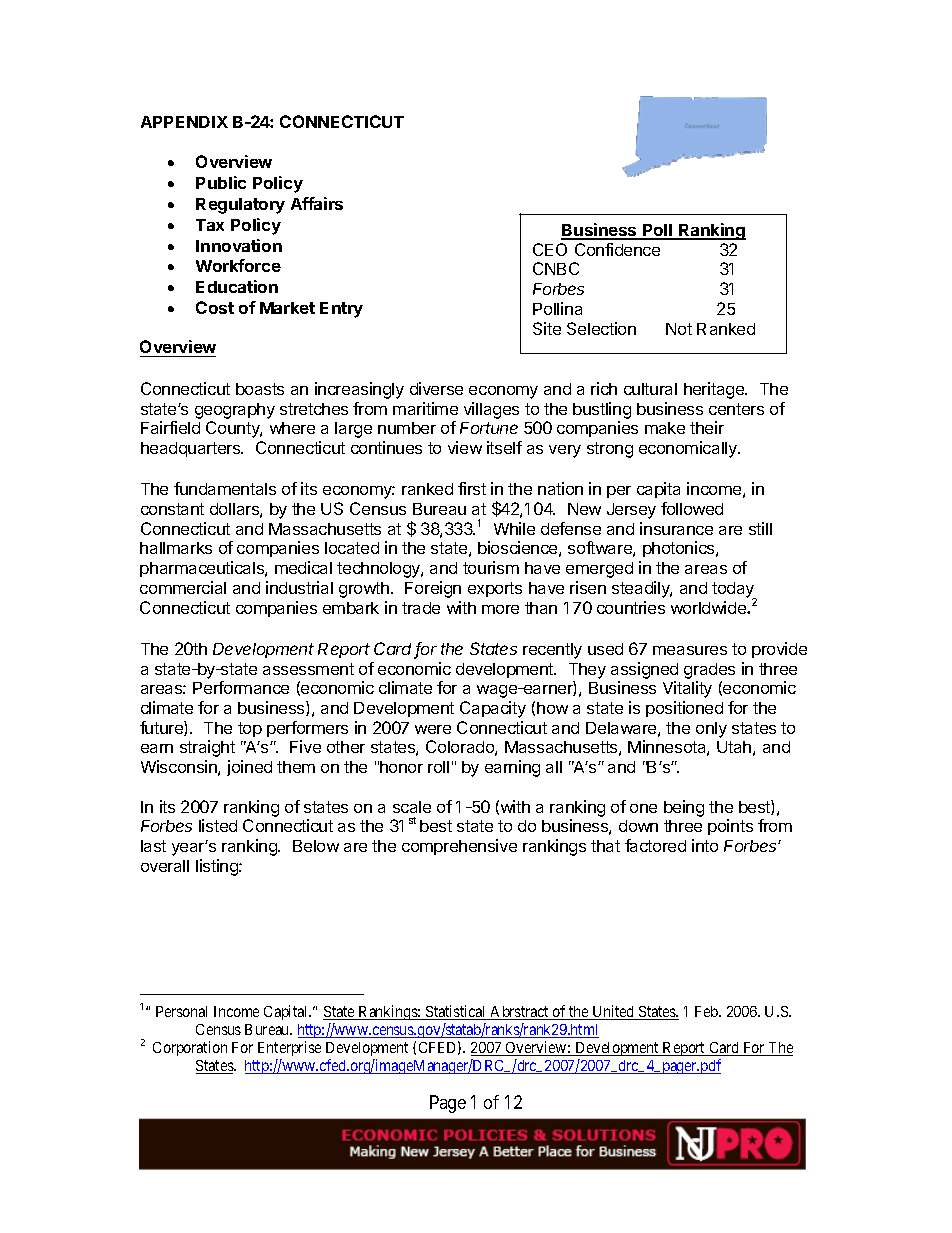  What do you see at coordinates (617, 249) in the image?
I see `Confidence` at bounding box center [617, 249].
